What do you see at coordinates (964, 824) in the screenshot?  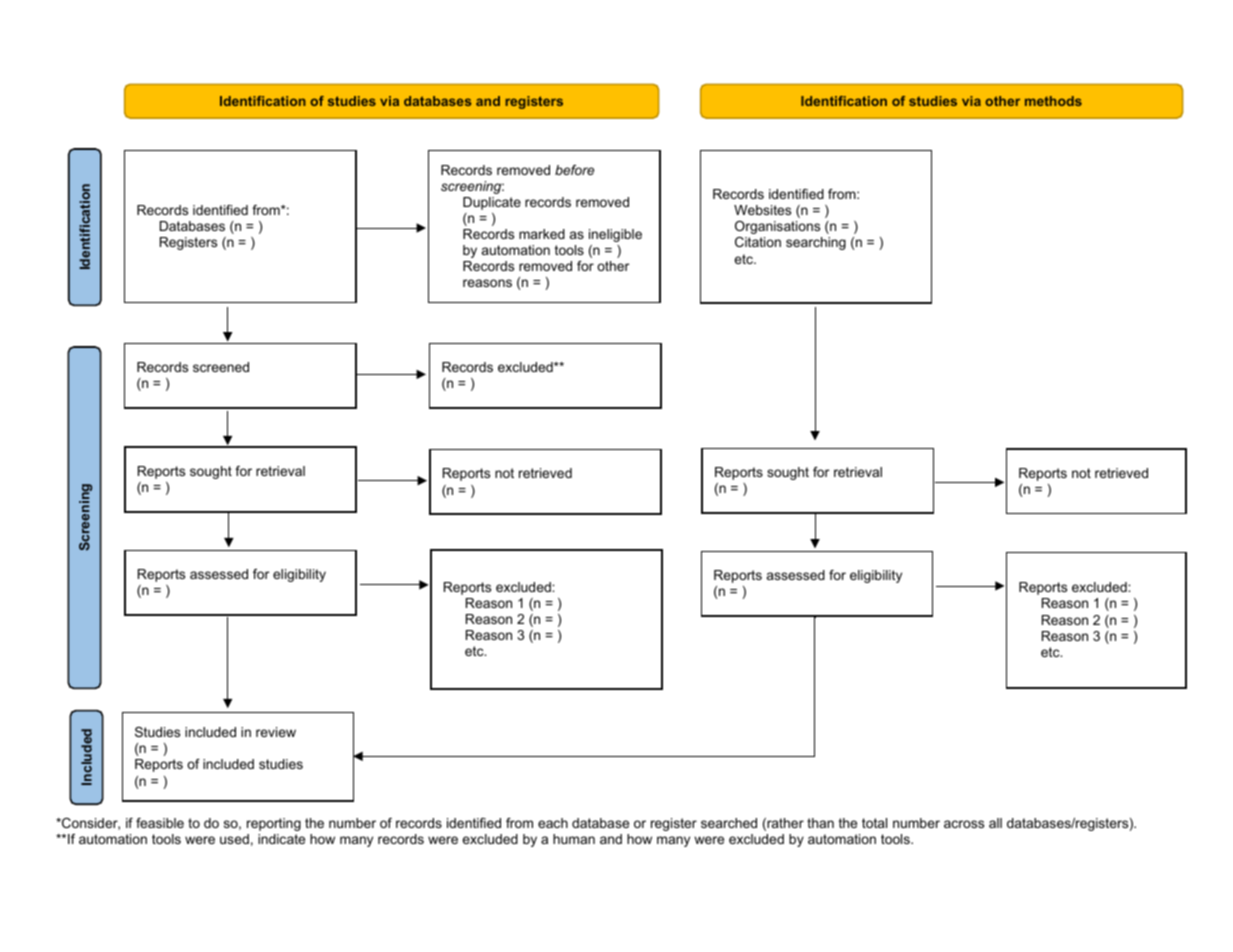 I see `across` at bounding box center [964, 824].
